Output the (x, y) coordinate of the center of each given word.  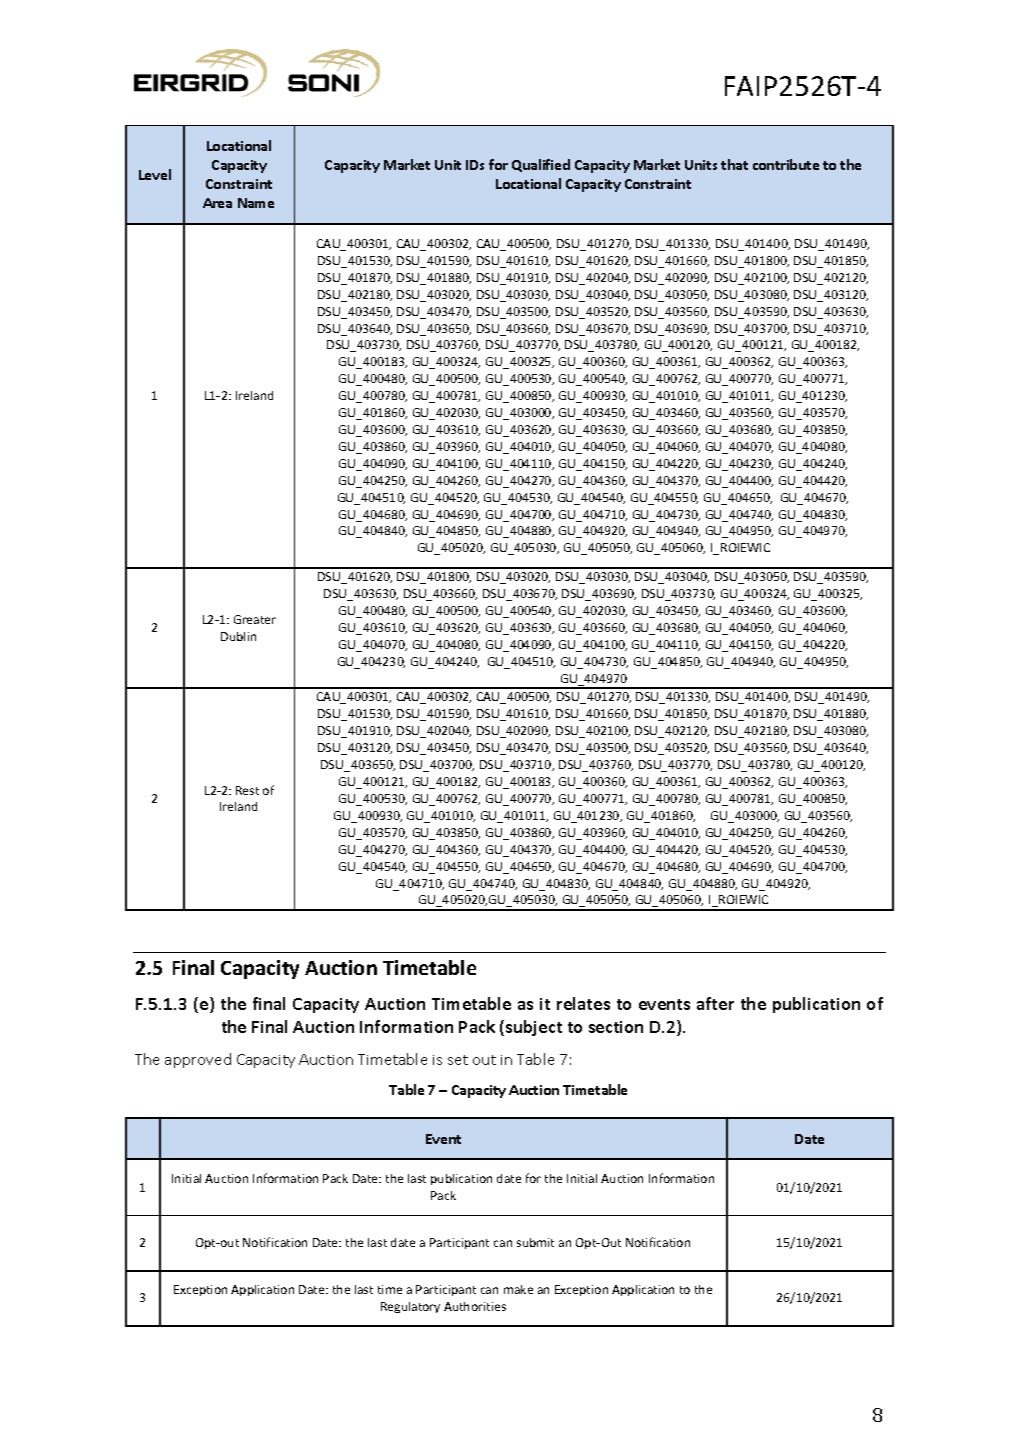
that (734, 164)
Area (217, 203)
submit (535, 1242)
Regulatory (410, 1307)
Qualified (541, 165)
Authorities (475, 1306)
